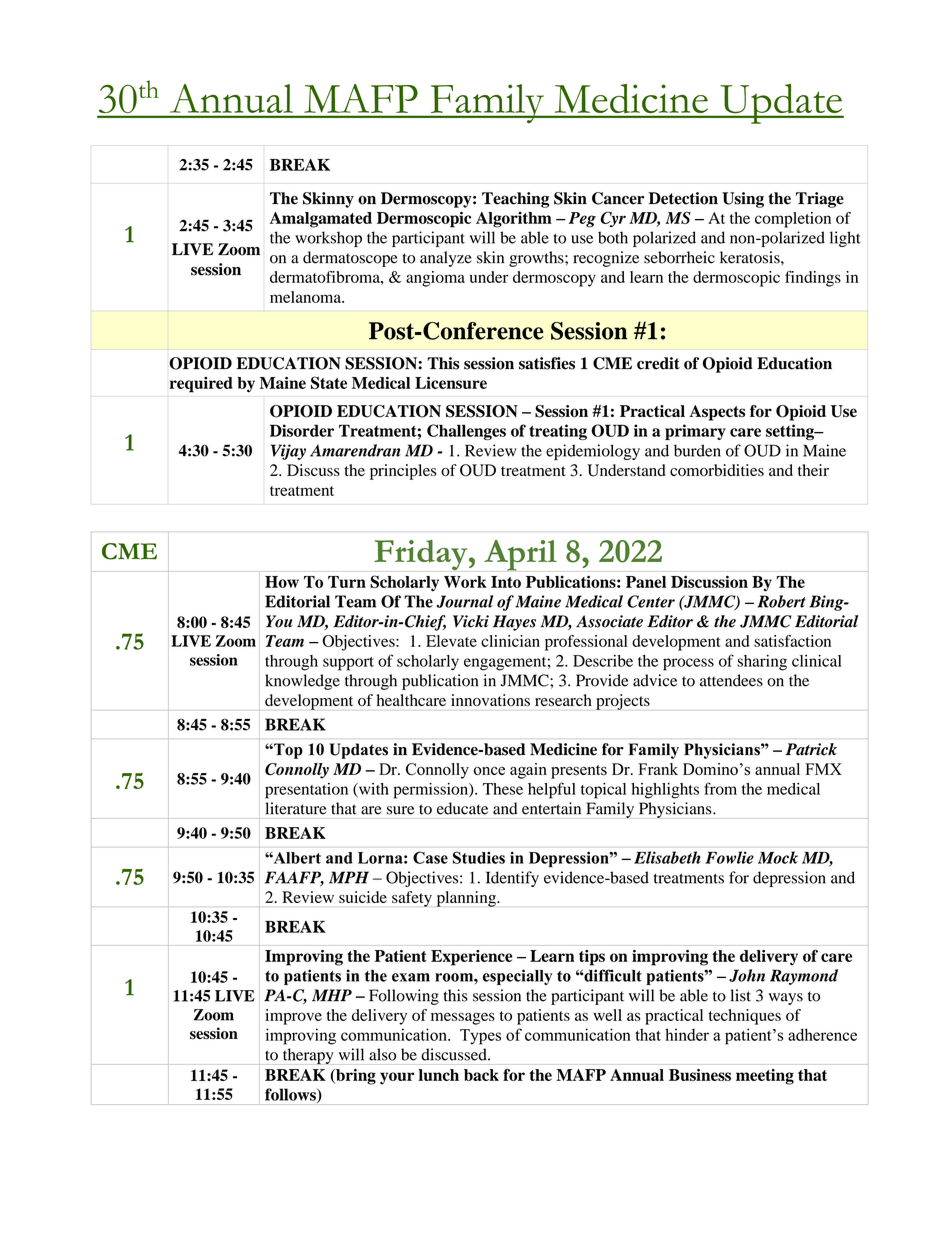 This document has height=1233, width=952. I want to click on again, so click(528, 771).
